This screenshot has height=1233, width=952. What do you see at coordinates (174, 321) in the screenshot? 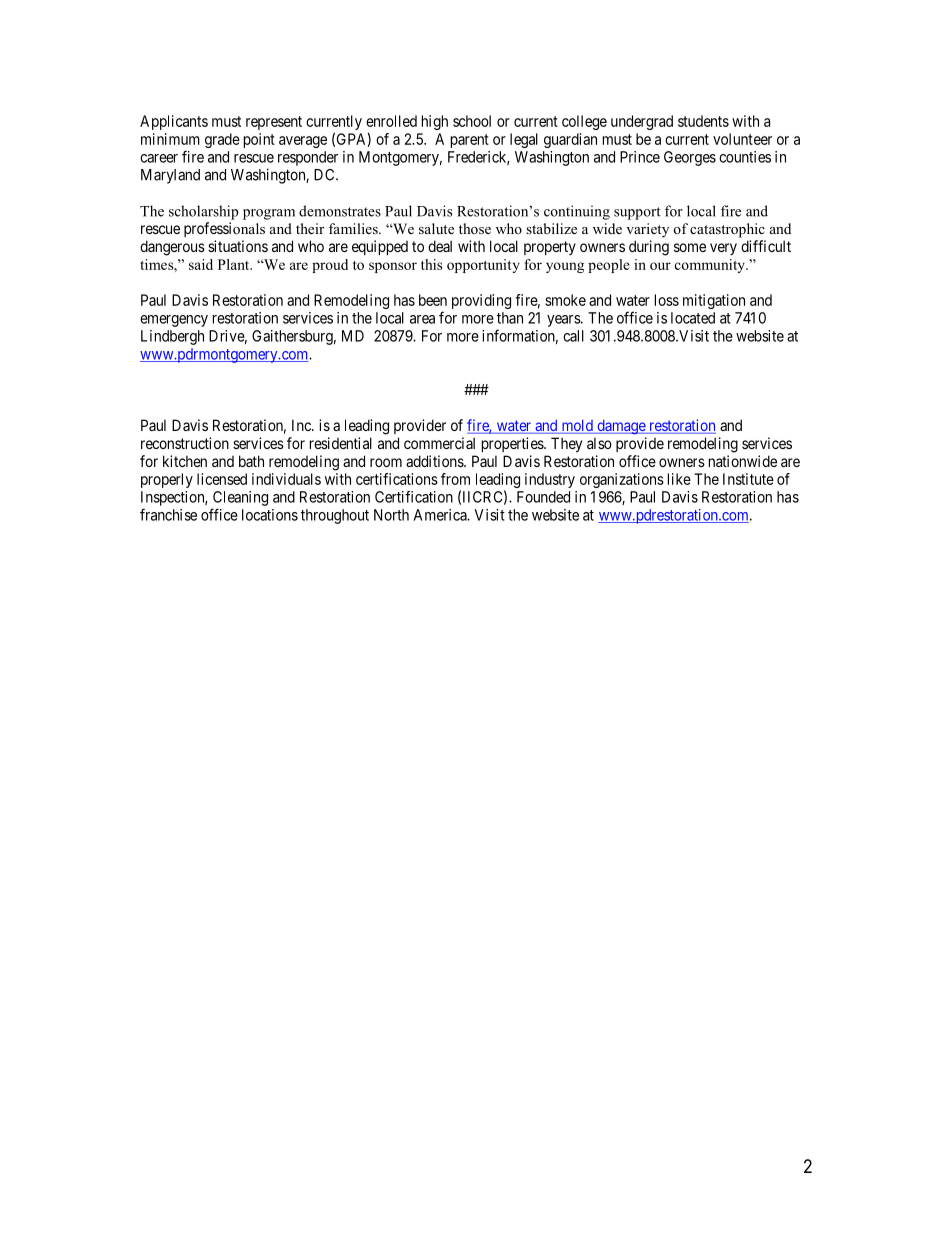
I see `emergency` at bounding box center [174, 321].
